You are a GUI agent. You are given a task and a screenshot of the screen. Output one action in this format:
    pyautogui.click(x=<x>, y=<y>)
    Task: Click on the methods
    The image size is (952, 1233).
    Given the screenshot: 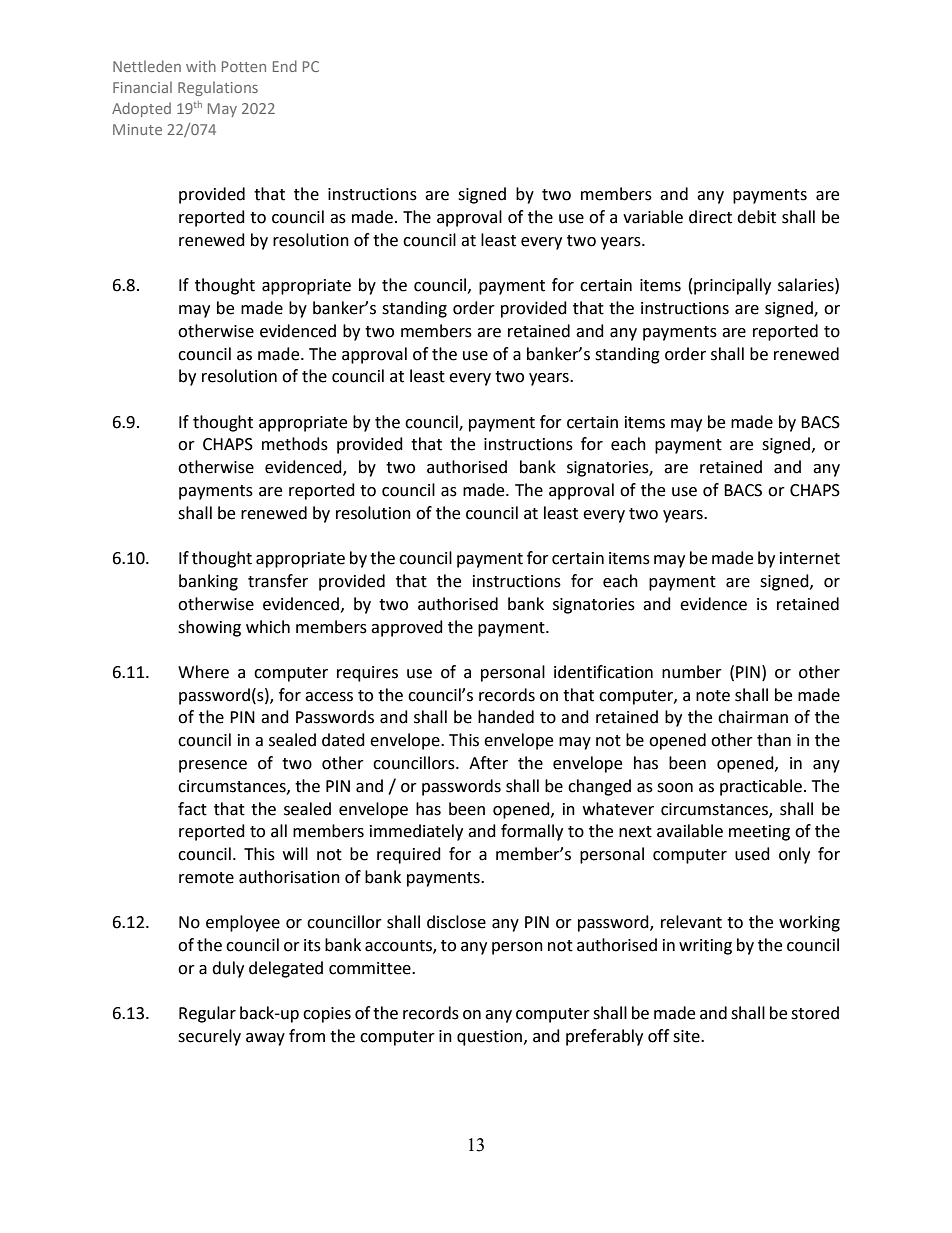 What is the action you would take?
    pyautogui.click(x=295, y=444)
